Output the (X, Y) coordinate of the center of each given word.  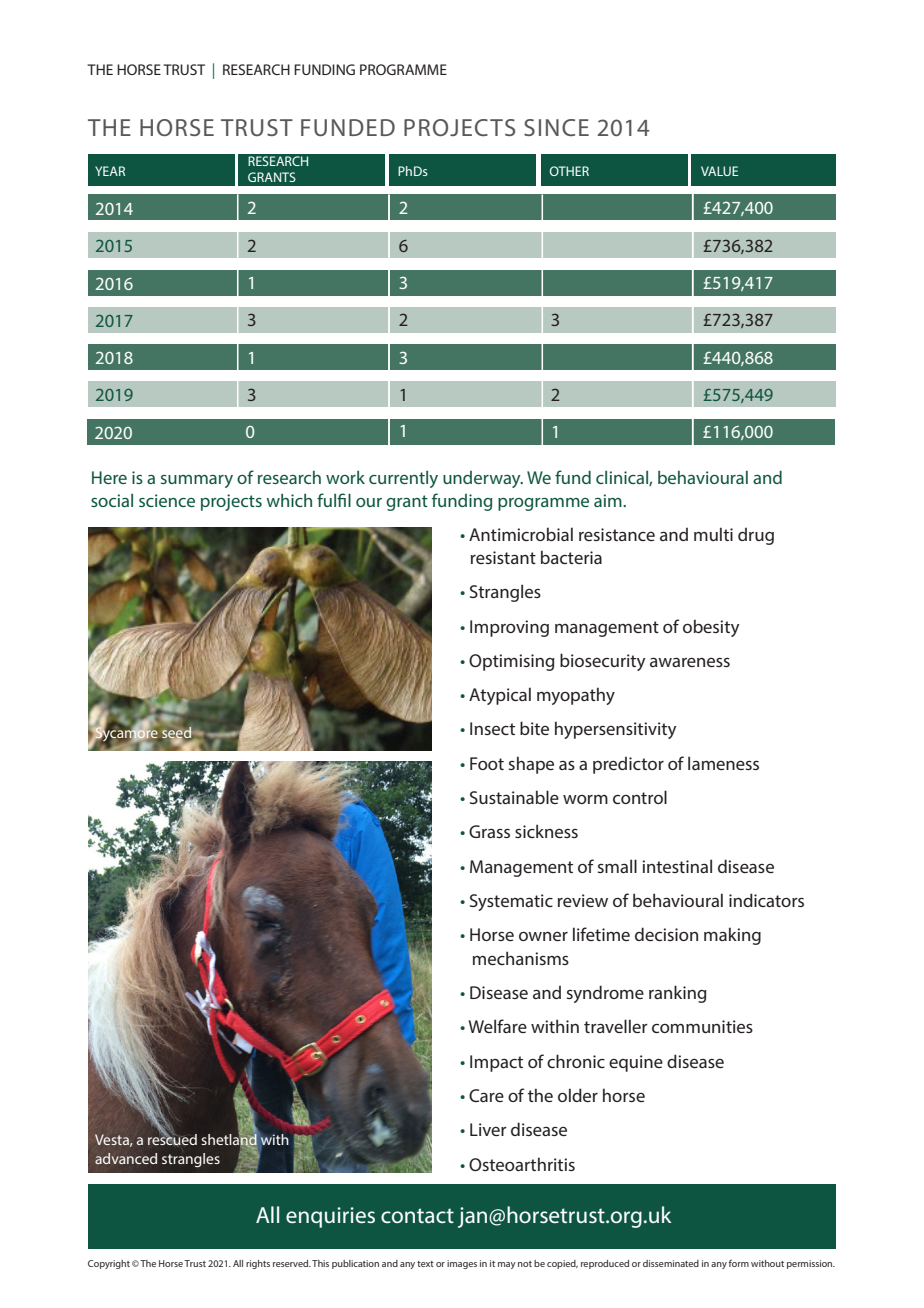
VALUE (719, 171)
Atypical (500, 696)
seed (175, 732)
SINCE (556, 127)
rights (258, 1264)
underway (483, 479)
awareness (690, 662)
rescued (172, 1139)
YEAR (110, 171)
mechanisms (521, 958)
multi (713, 534)
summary (197, 481)
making (732, 936)
